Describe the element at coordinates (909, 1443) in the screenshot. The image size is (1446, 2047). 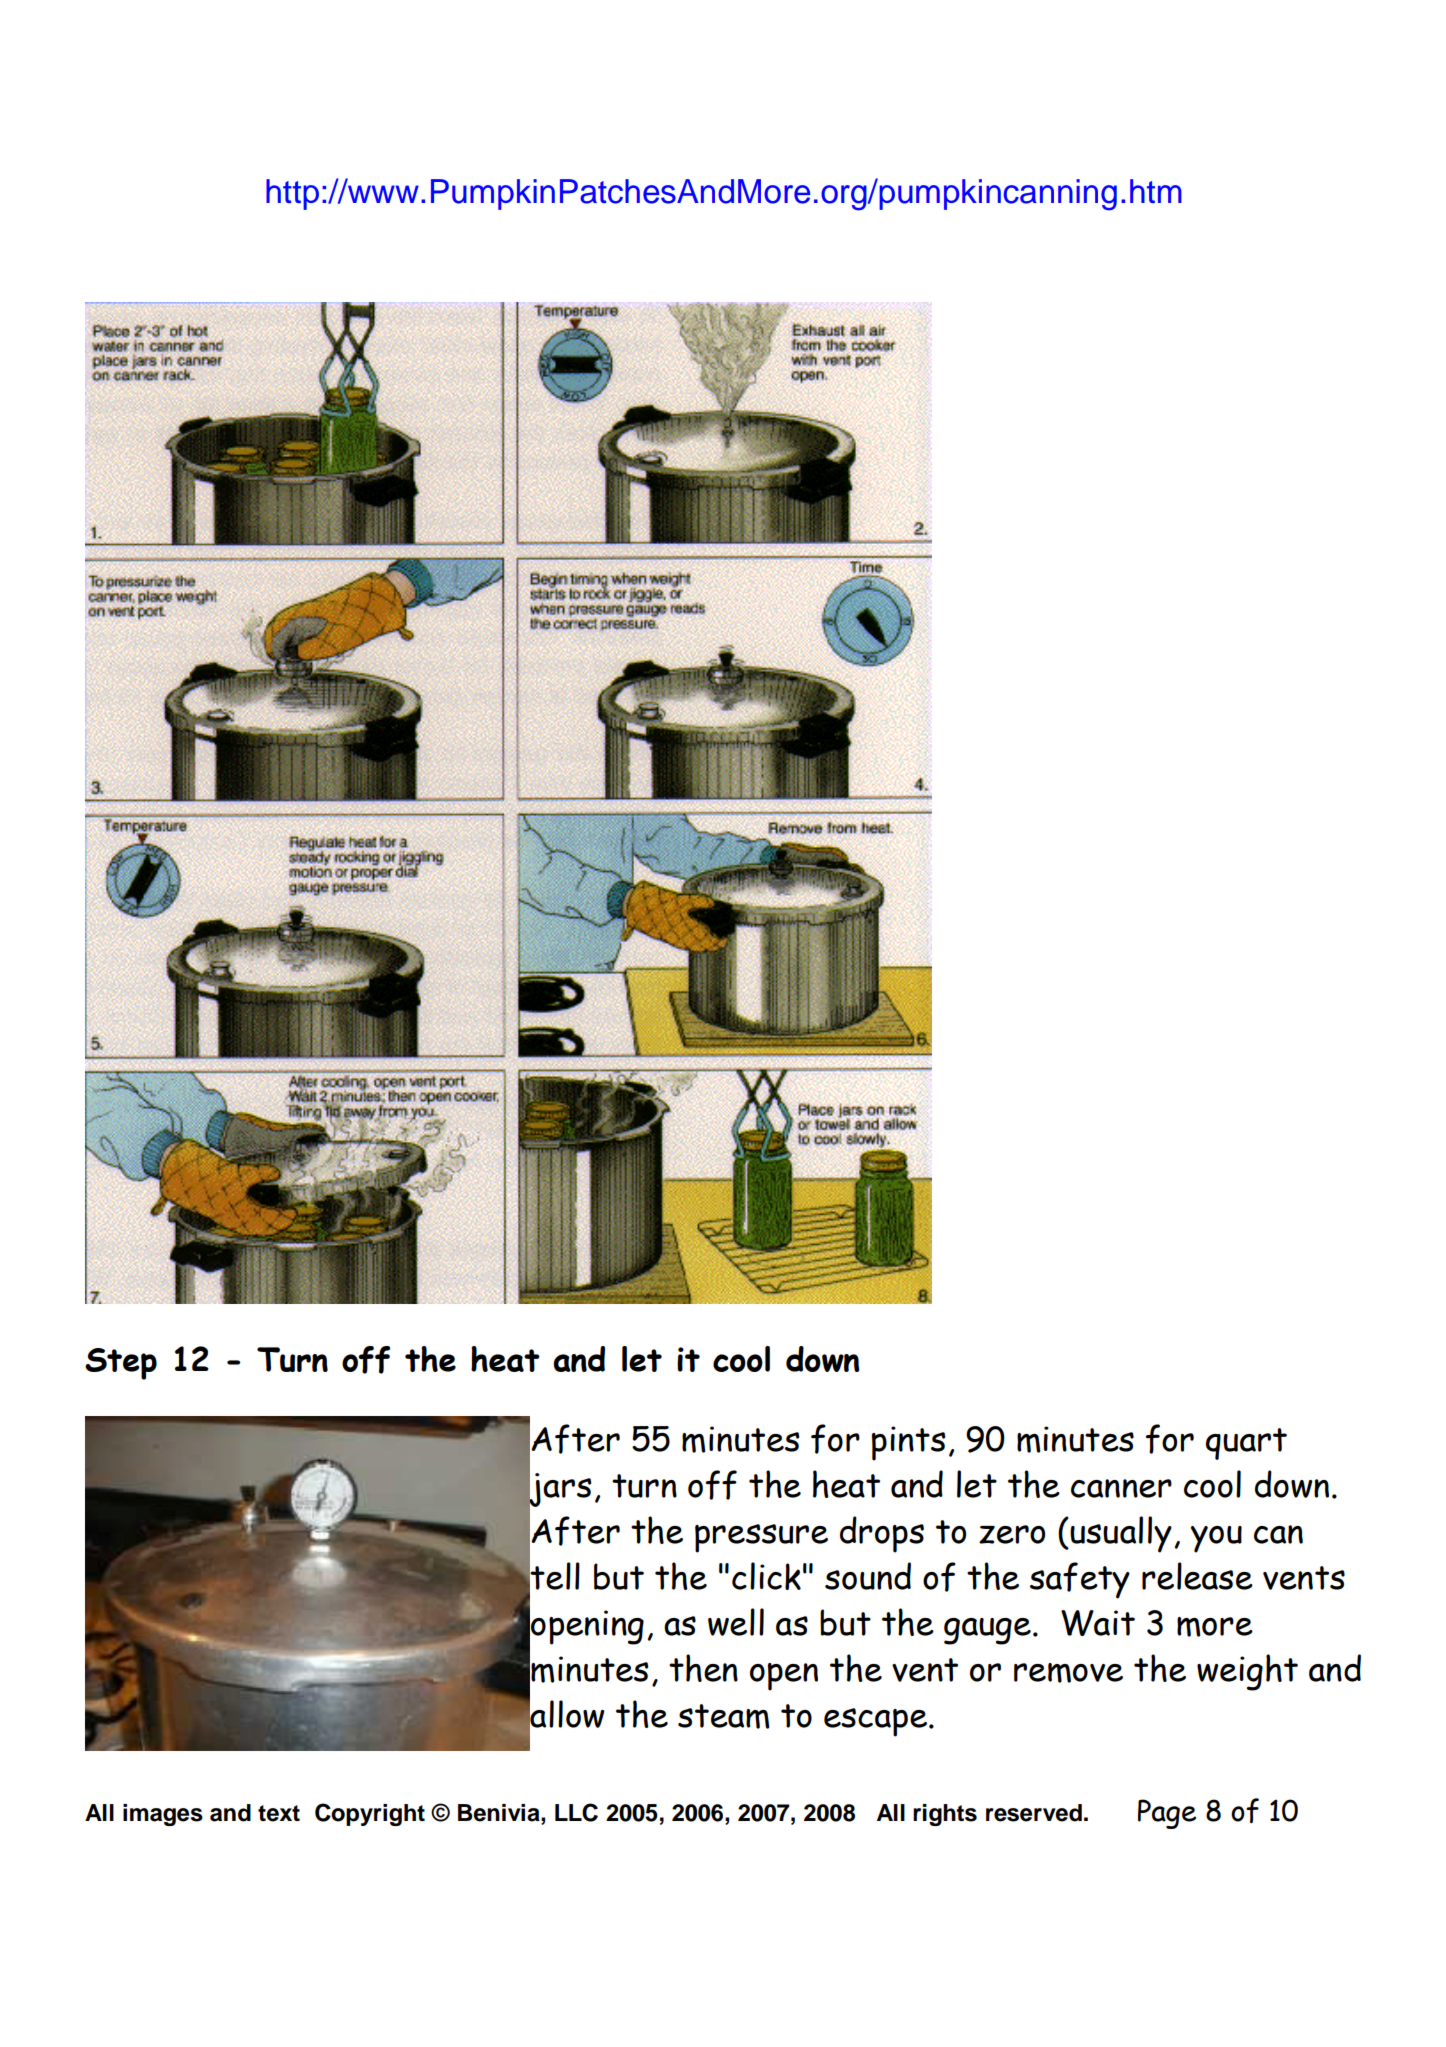
I see `pints` at that location.
